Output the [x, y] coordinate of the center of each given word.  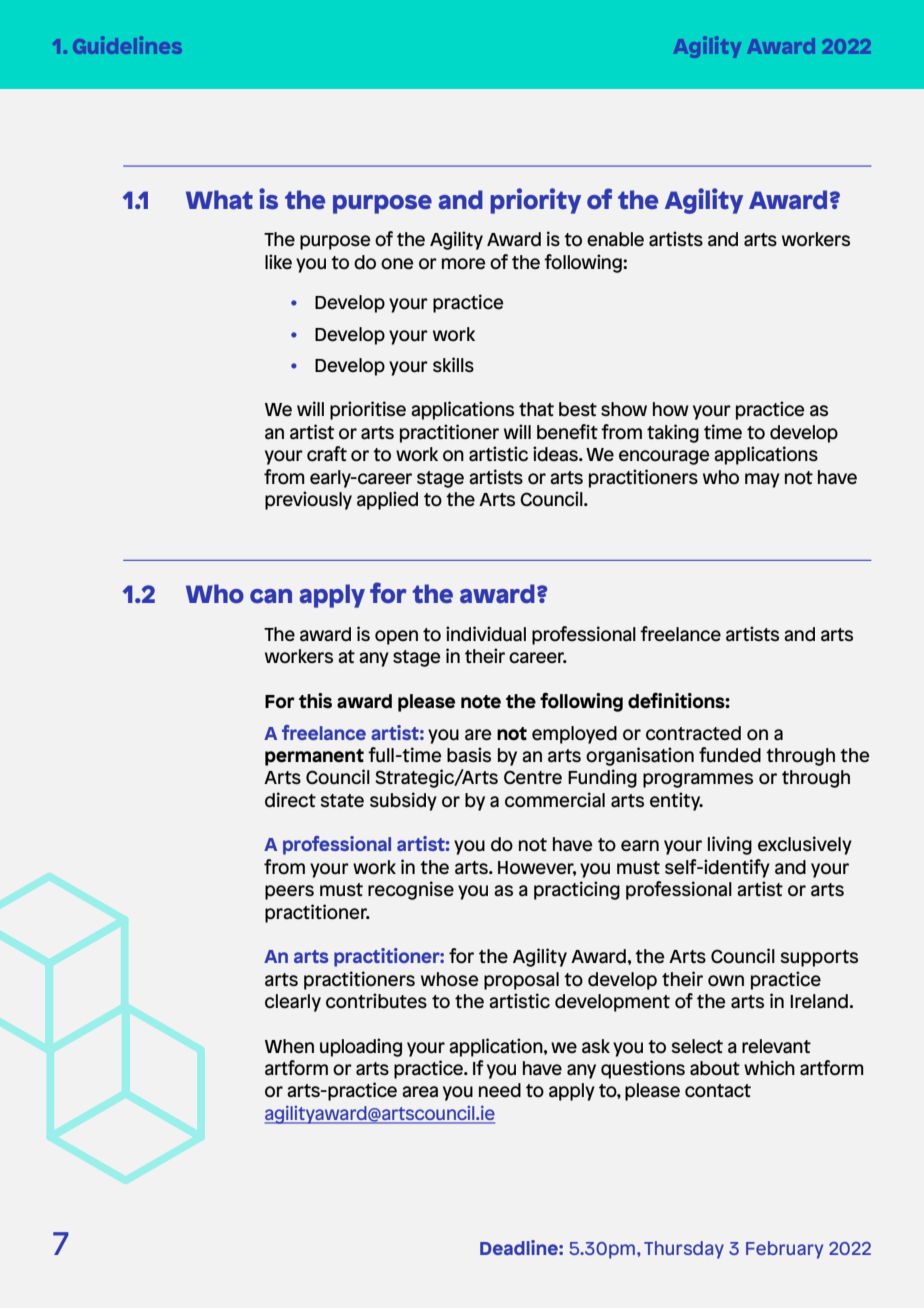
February [784, 1250]
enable [615, 239]
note [481, 702]
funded [730, 755]
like [278, 262]
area [420, 1092]
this [315, 701]
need [500, 1090]
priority [535, 201]
